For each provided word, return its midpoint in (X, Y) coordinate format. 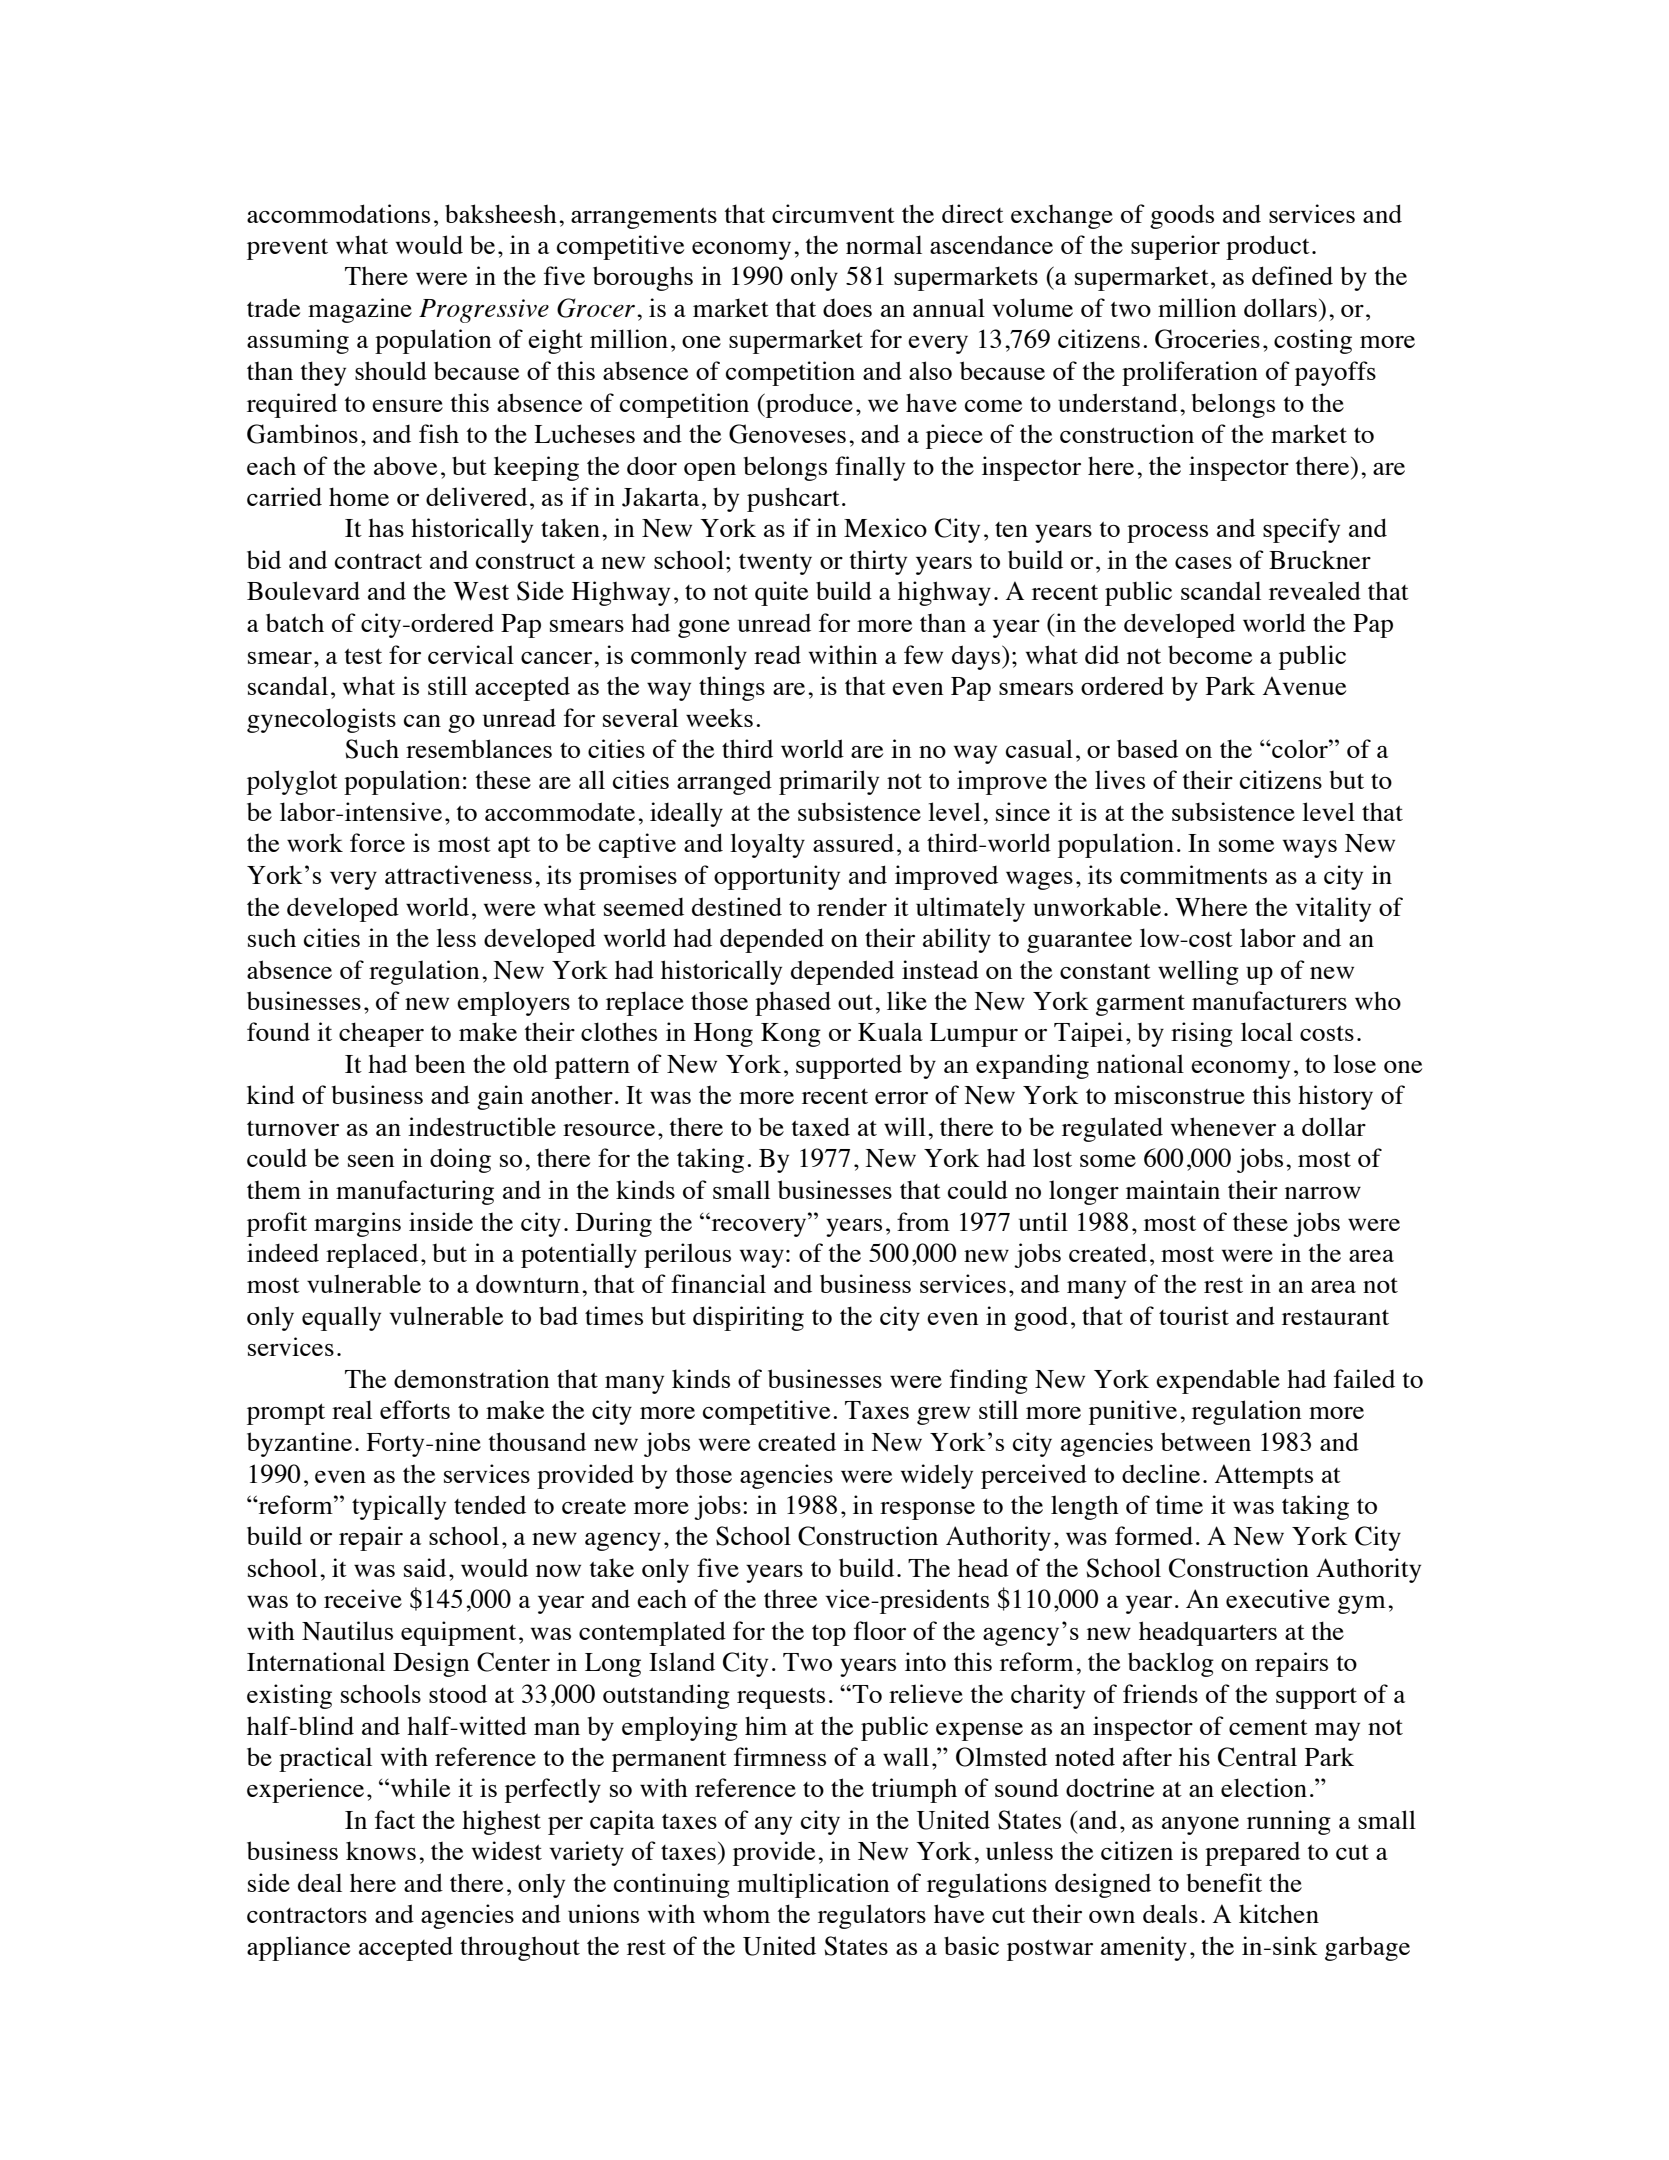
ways (1310, 849)
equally (341, 1318)
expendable (1218, 1381)
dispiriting (748, 1318)
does (847, 308)
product (1268, 247)
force (377, 842)
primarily (829, 782)
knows (381, 1850)
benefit (1224, 1882)
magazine (360, 310)
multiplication (813, 1885)
